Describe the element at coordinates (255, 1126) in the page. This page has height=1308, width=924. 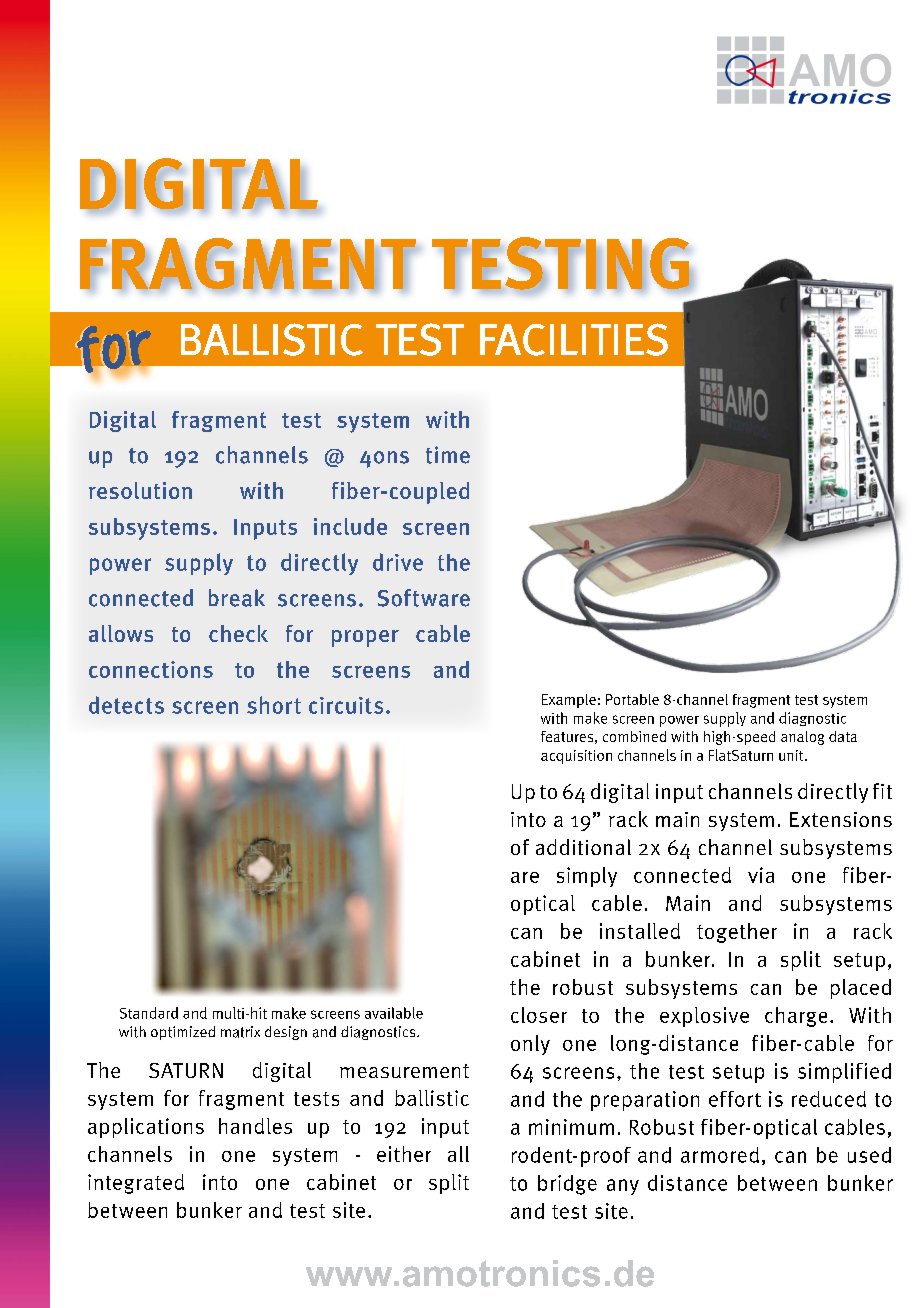
I see `handles` at that location.
